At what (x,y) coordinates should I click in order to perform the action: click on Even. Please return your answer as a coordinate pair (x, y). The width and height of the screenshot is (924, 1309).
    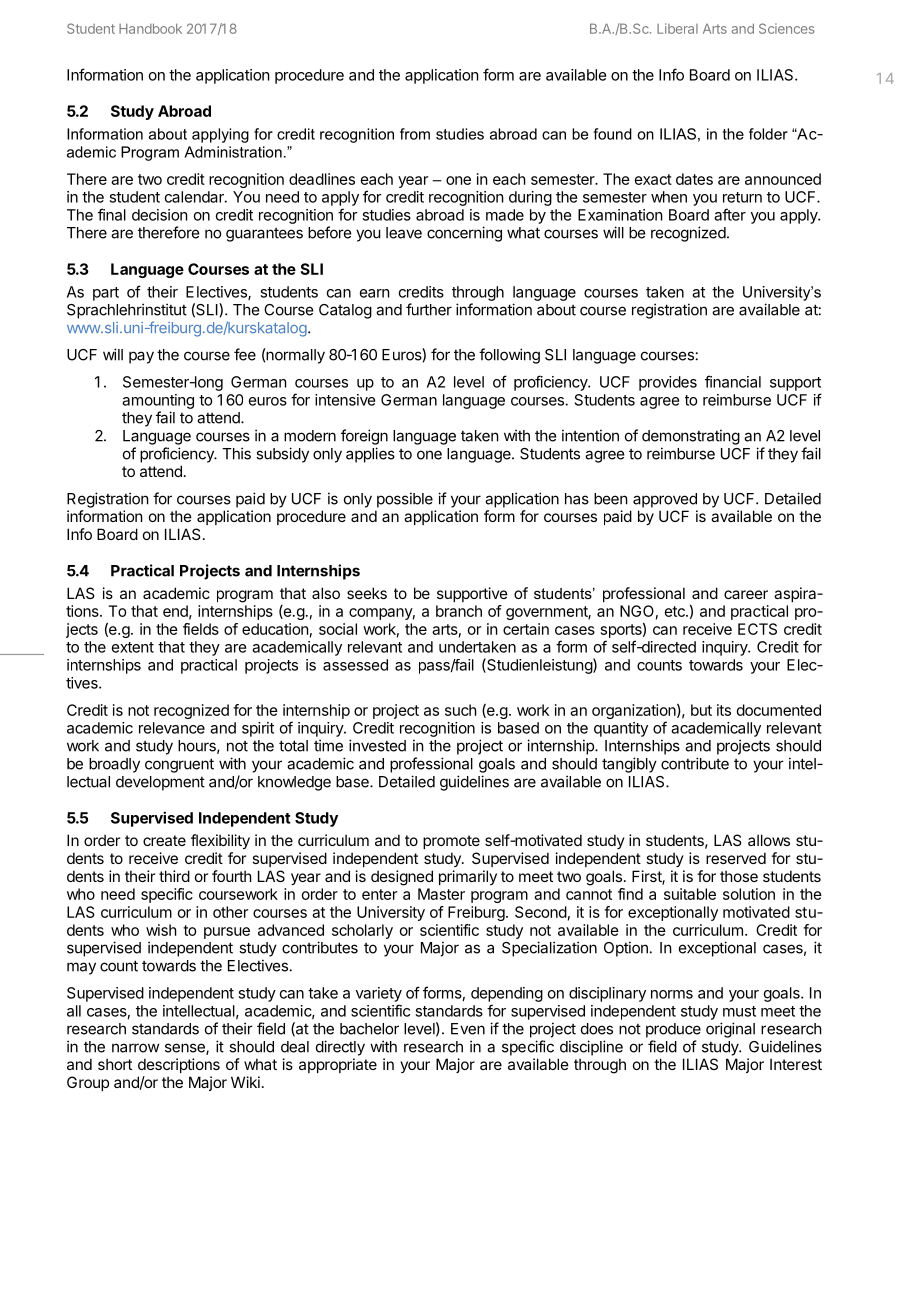
    Looking at the image, I should click on (468, 1029).
